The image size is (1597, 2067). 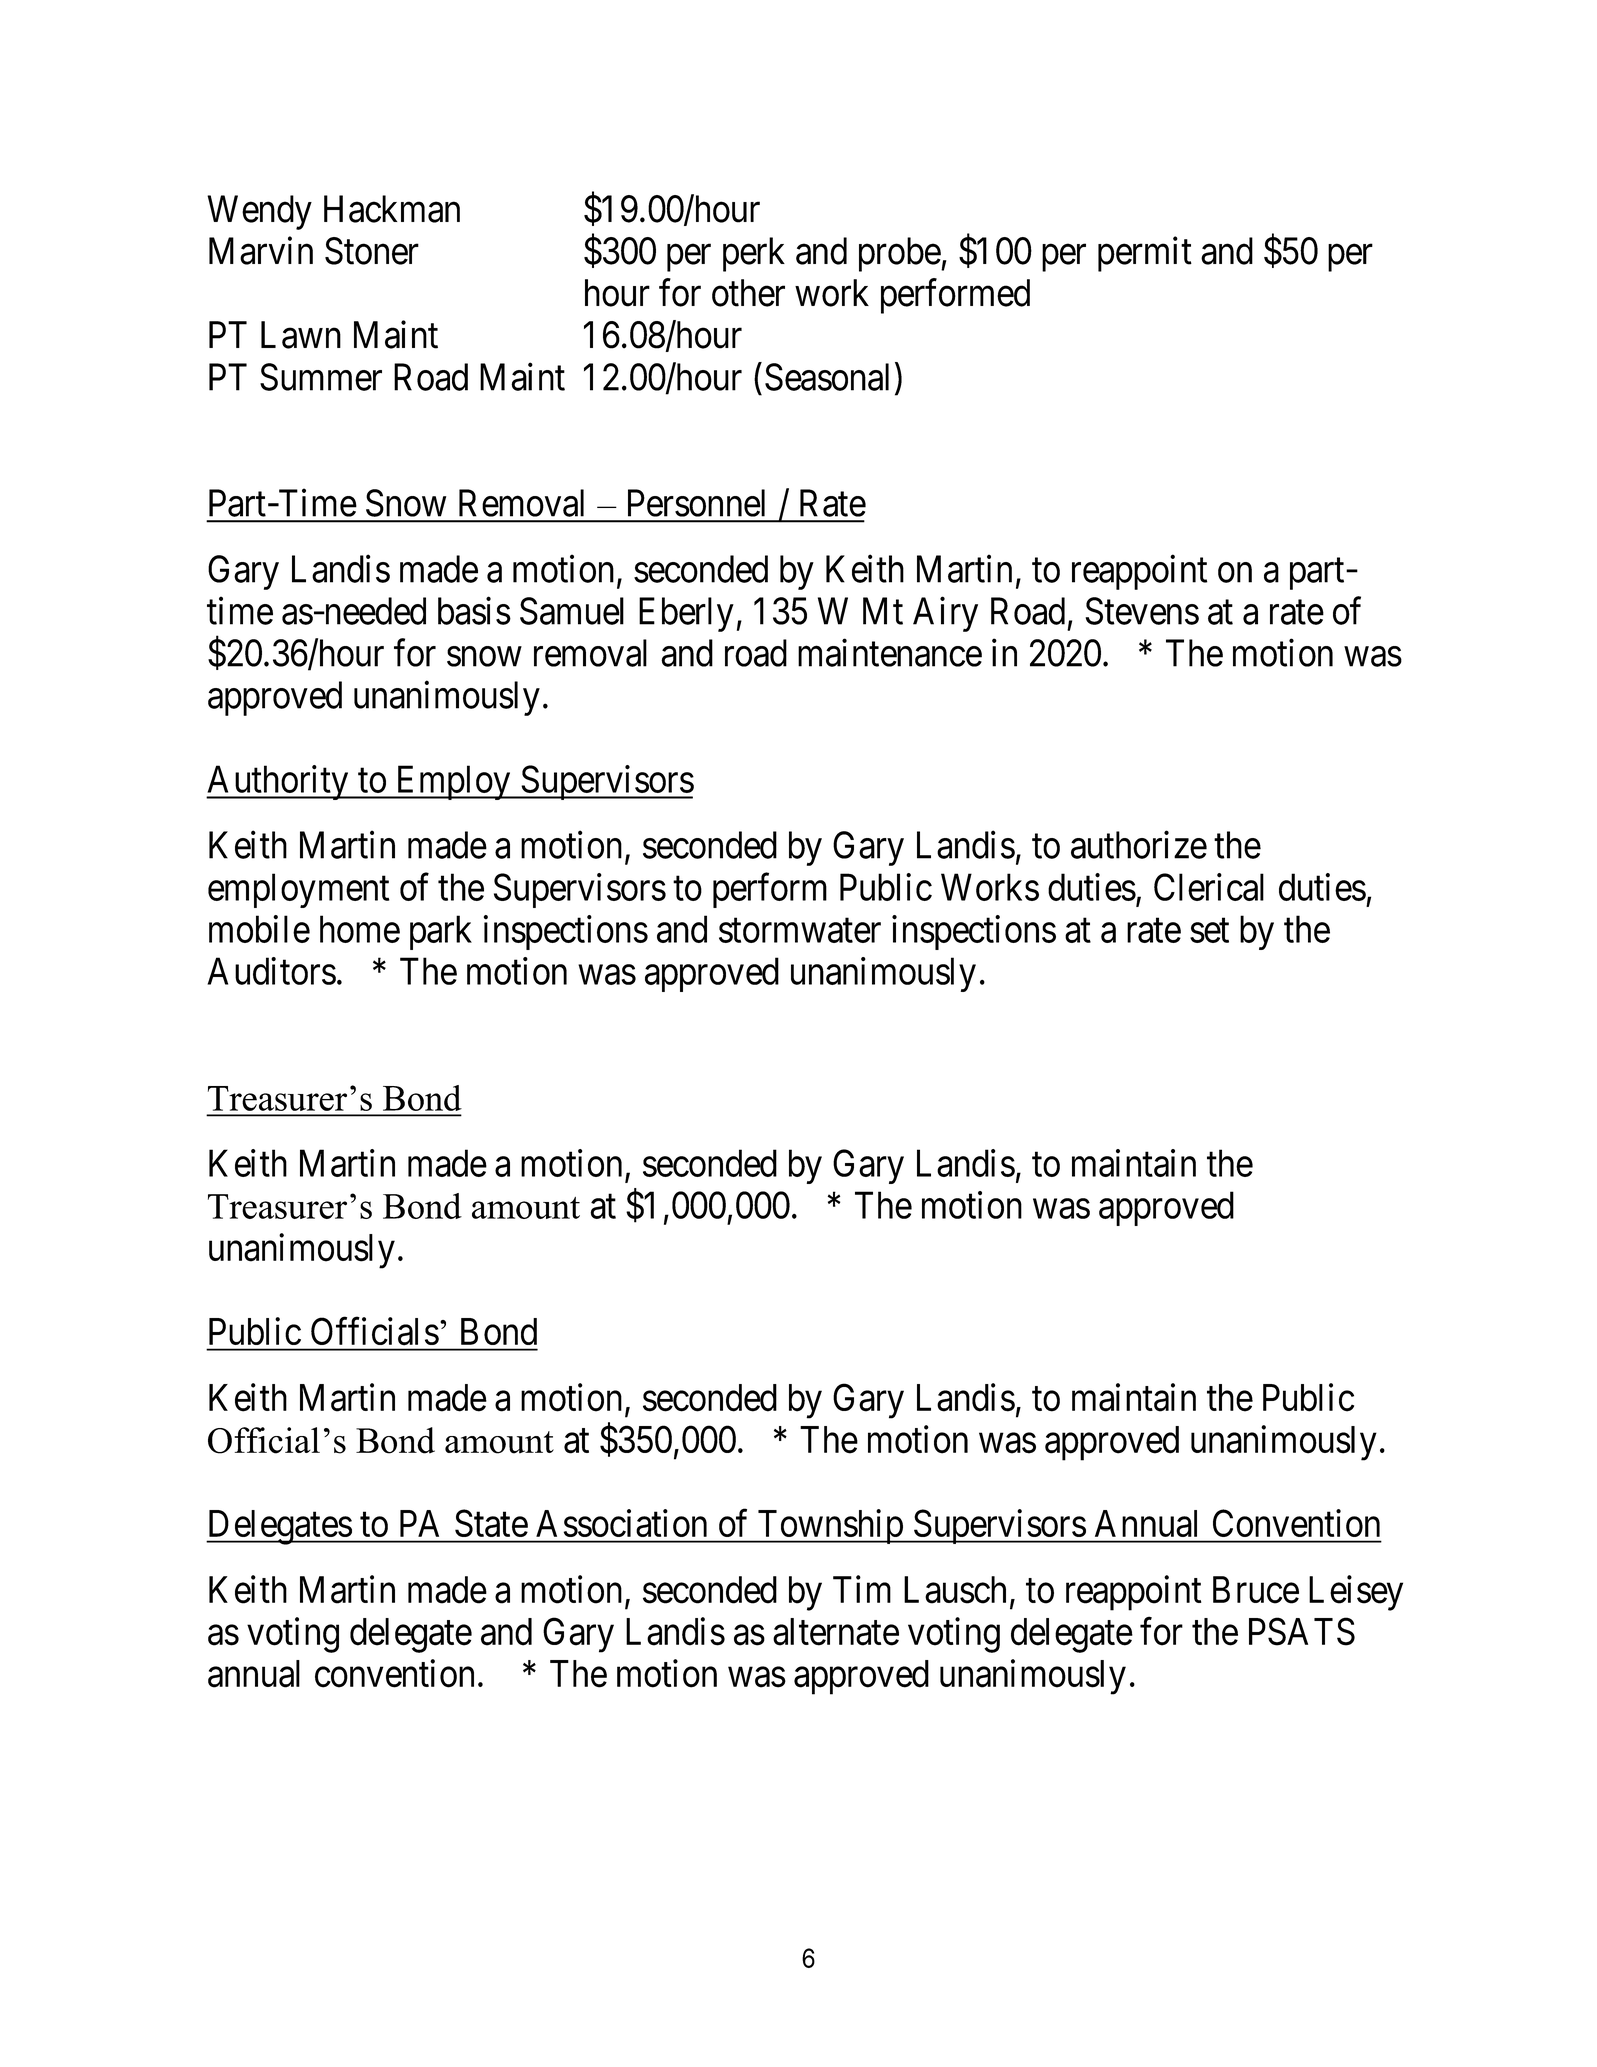 What do you see at coordinates (441, 932) in the page?
I see `park` at bounding box center [441, 932].
